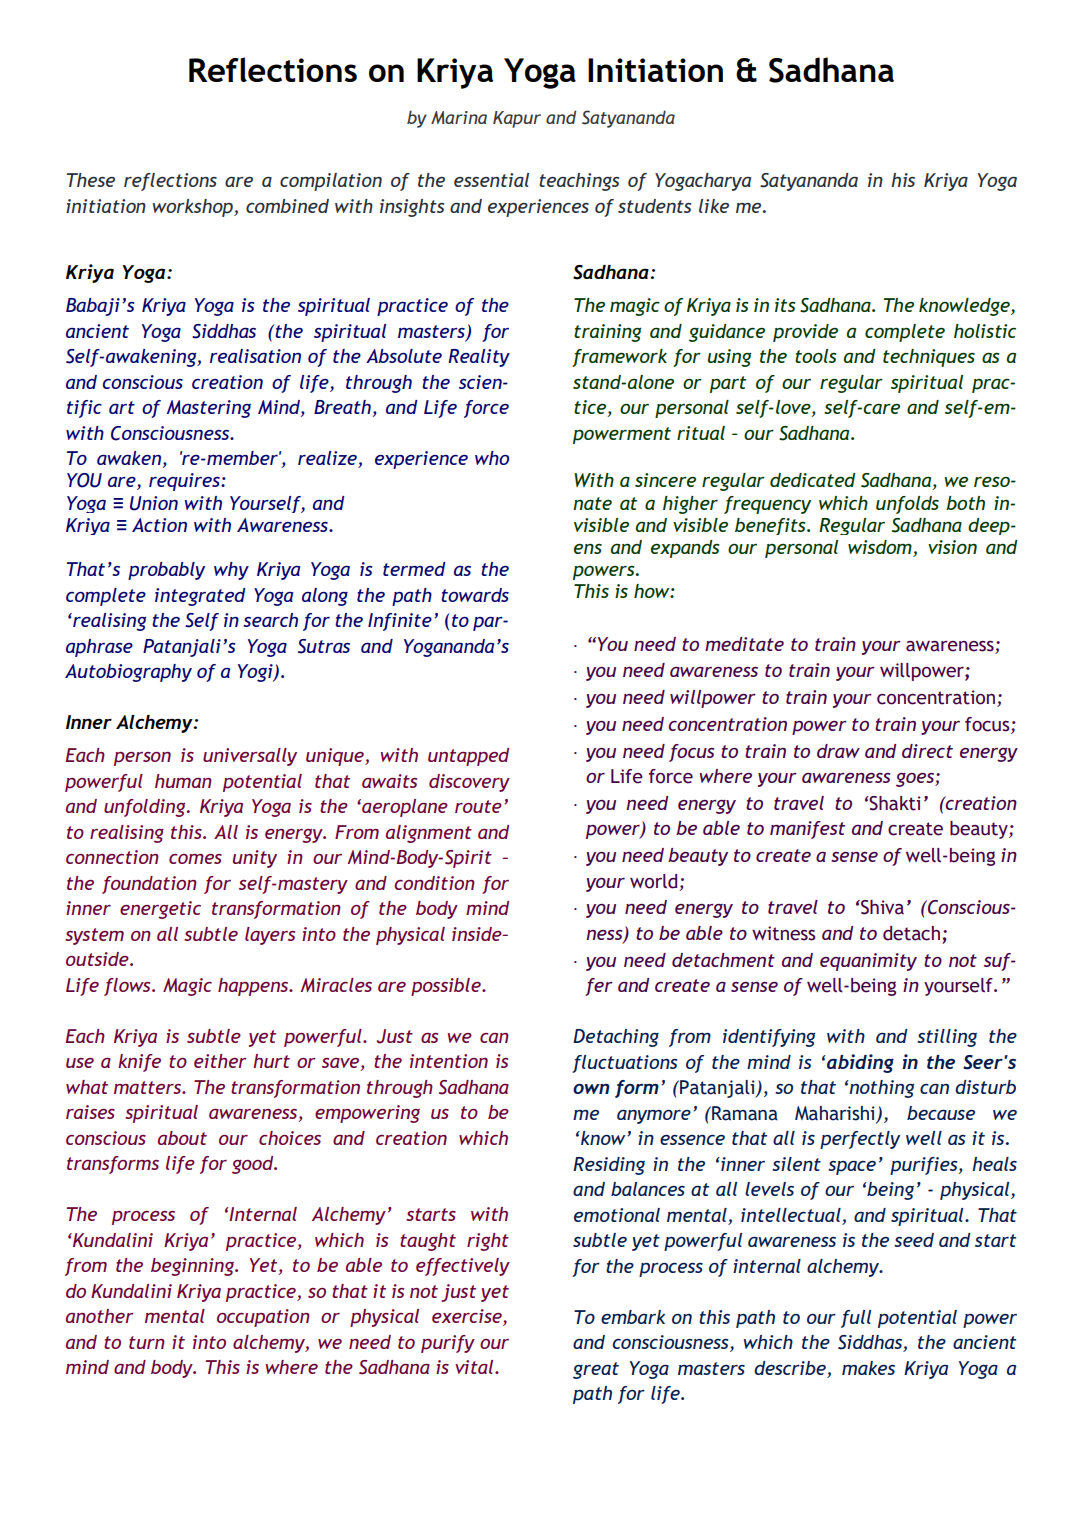  I want to click on like, so click(714, 206).
